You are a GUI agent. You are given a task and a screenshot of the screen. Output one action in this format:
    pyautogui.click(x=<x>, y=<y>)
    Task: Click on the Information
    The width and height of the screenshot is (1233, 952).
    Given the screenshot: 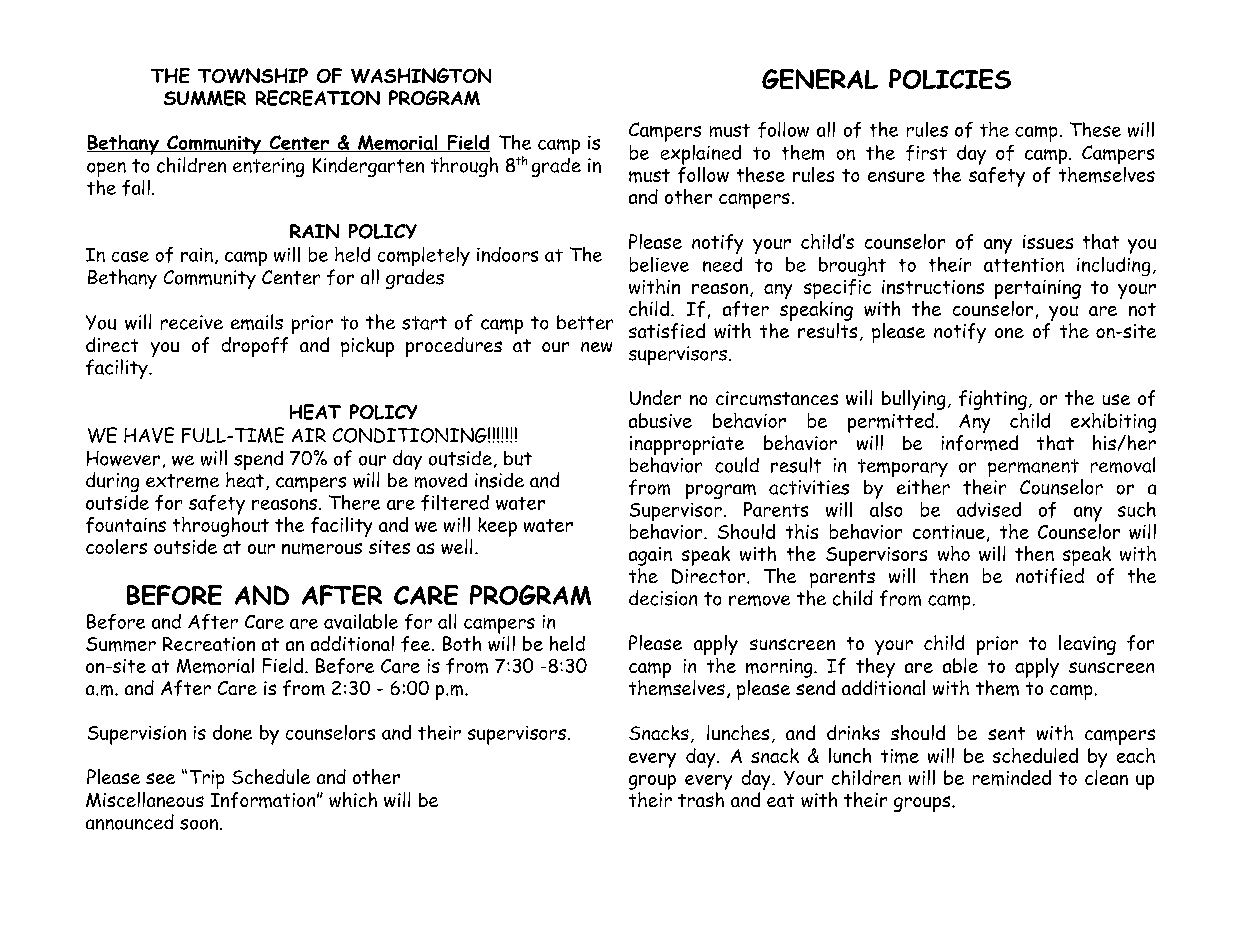 What is the action you would take?
    pyautogui.click(x=263, y=800)
